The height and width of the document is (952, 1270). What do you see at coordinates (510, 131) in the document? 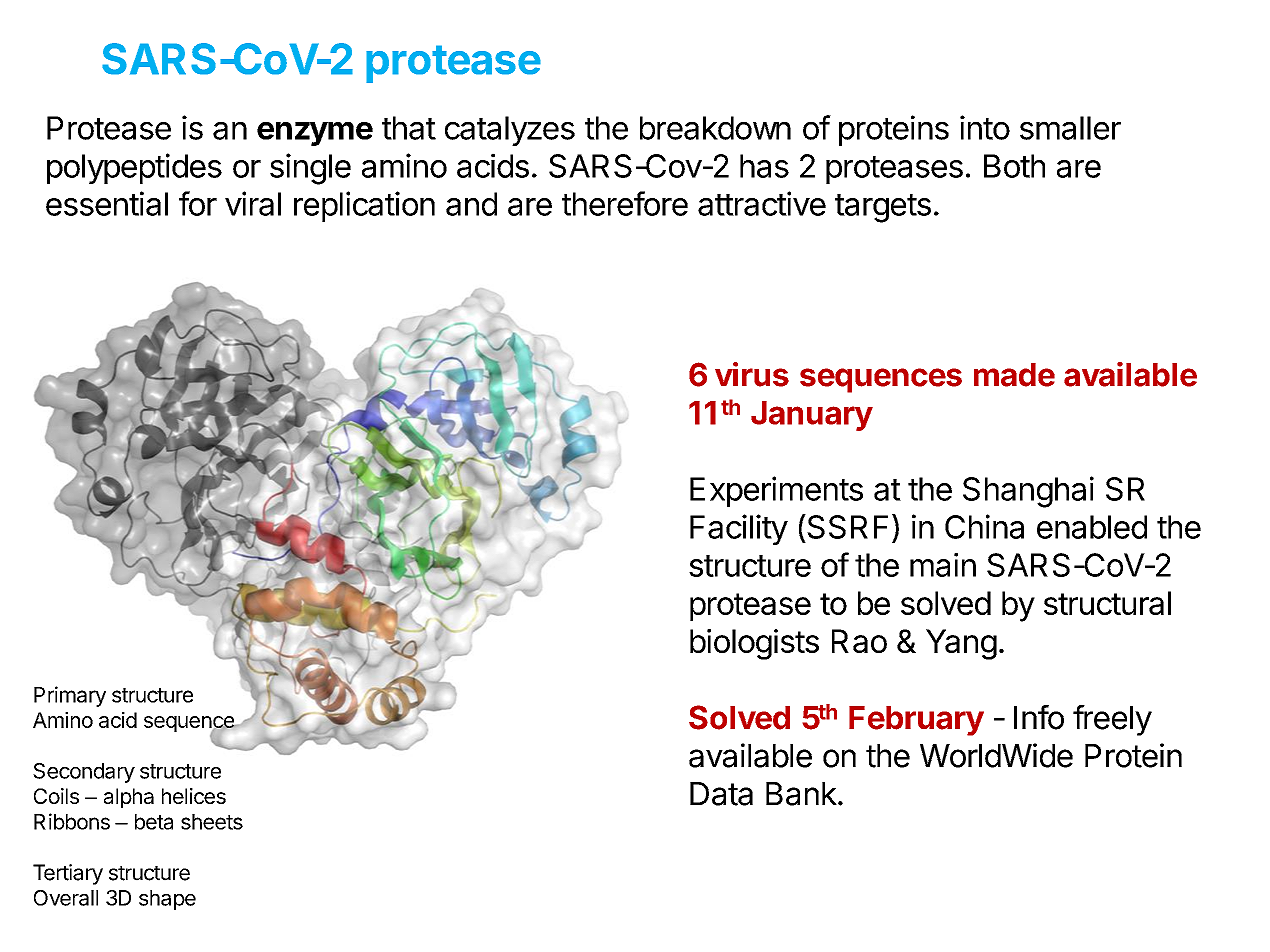
I see `catalyzes` at bounding box center [510, 131].
